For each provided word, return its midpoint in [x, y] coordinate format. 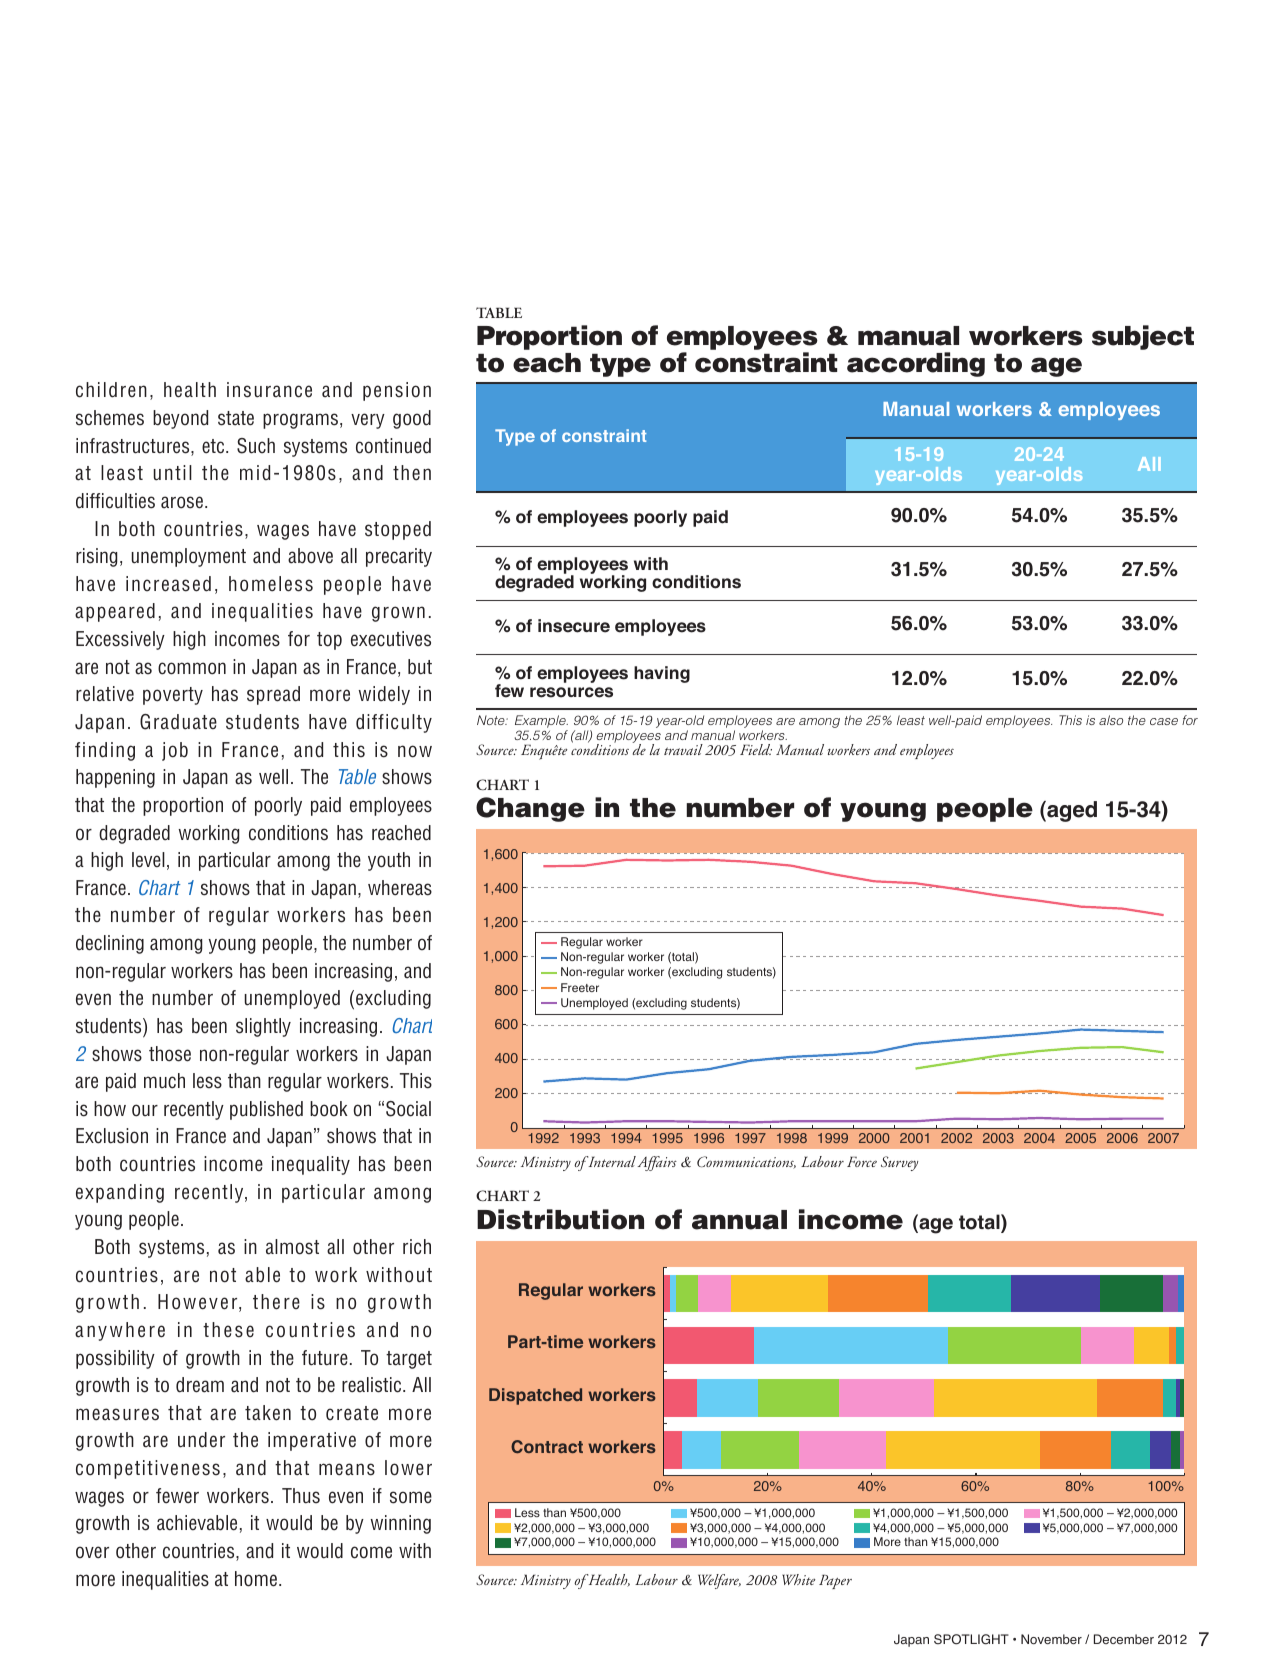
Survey [899, 1163]
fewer [177, 1496]
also [1111, 720]
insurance [269, 390]
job [175, 751]
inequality [311, 1165]
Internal [611, 1161]
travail [683, 749]
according [916, 364]
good [412, 419]
